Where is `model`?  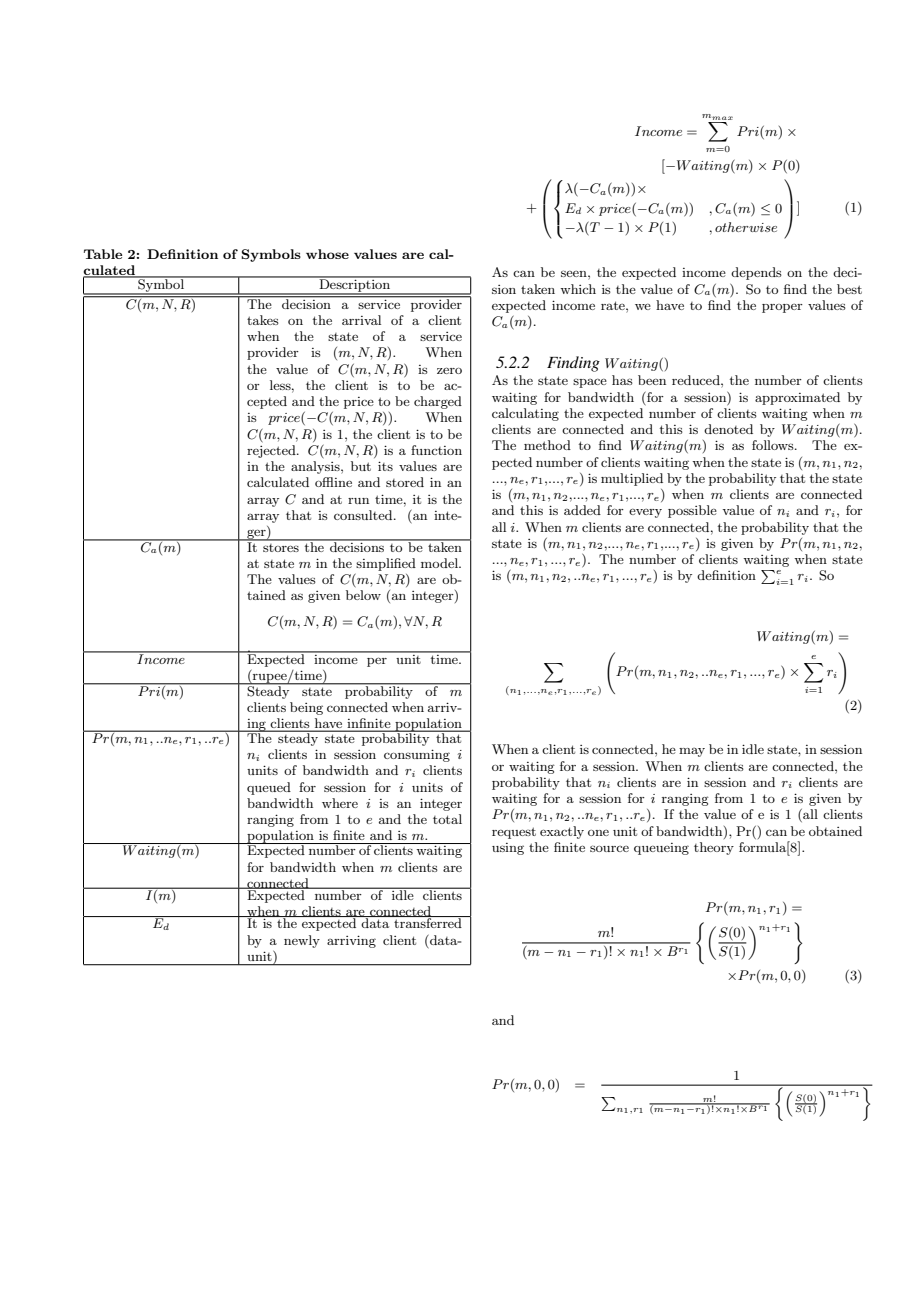
model is located at coordinates (440, 563).
